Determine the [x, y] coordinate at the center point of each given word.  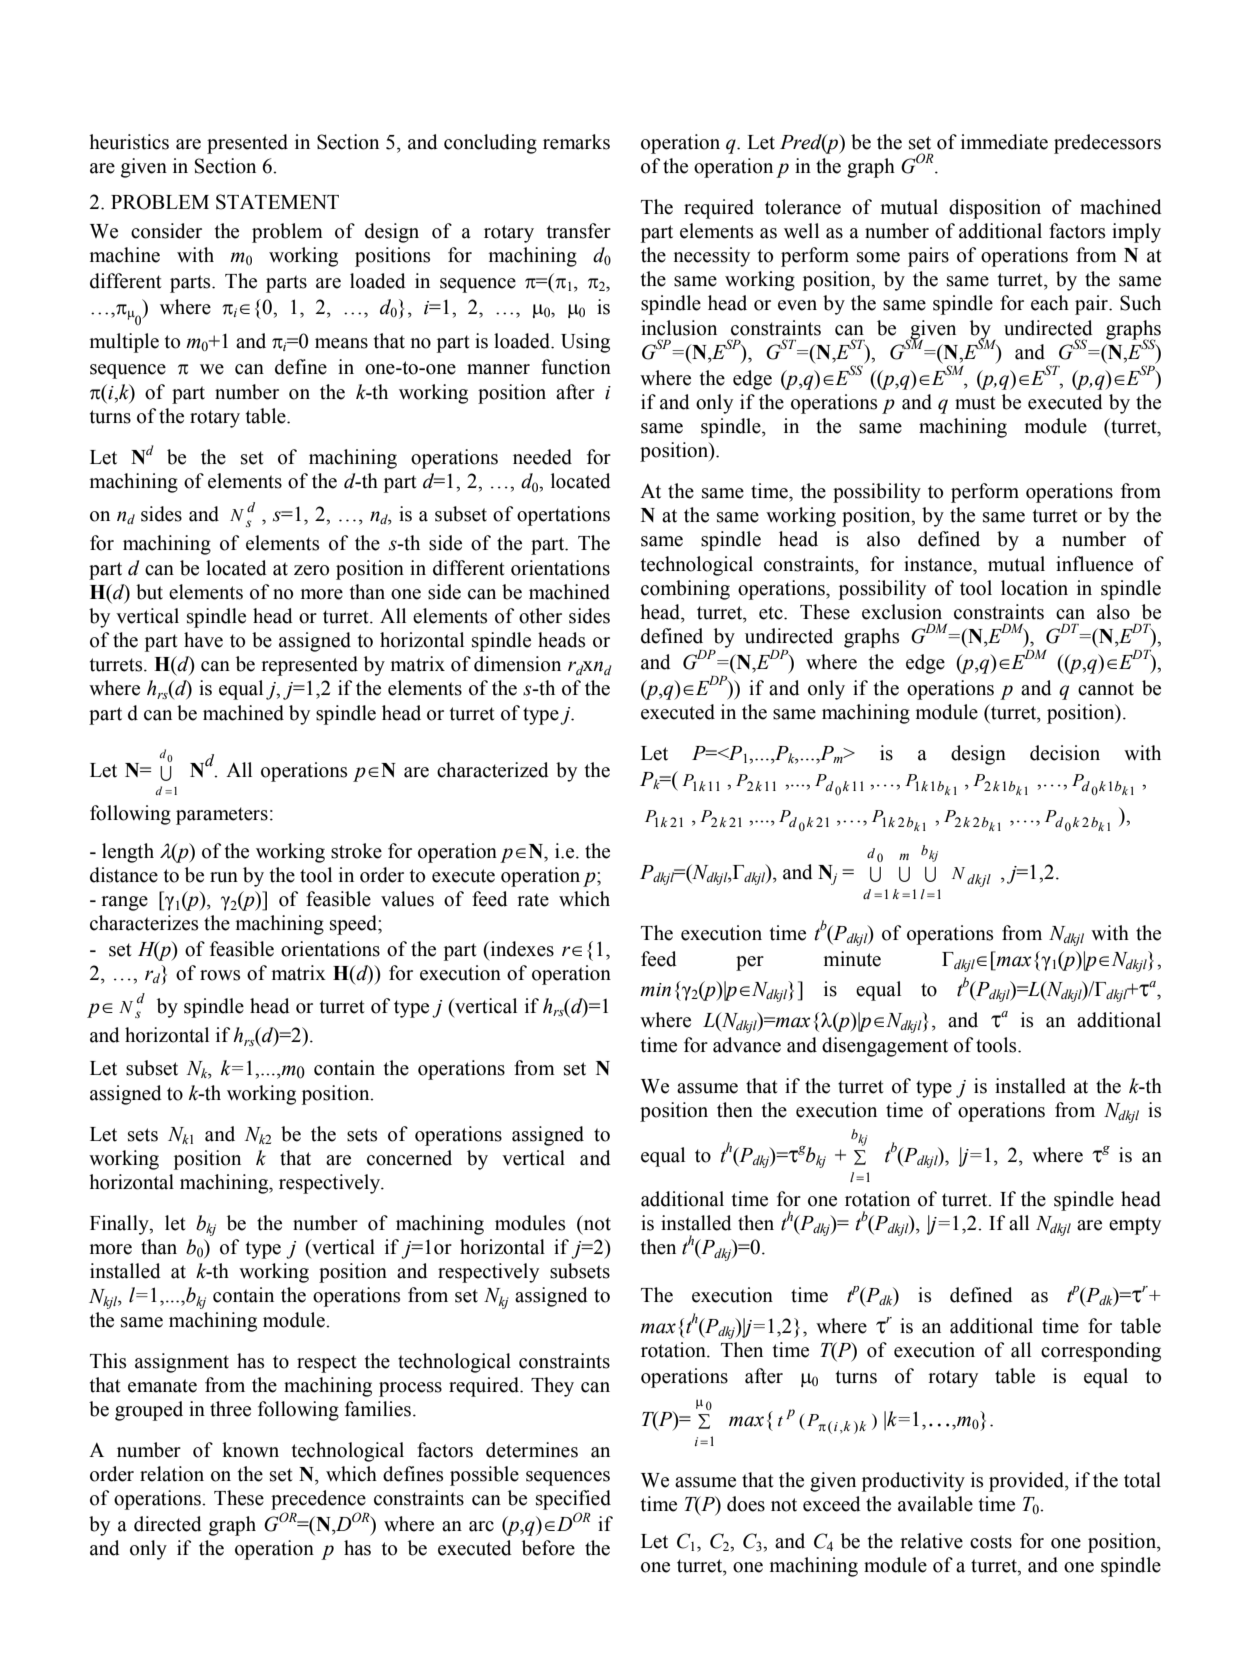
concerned [409, 1158]
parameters [222, 816]
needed [542, 457]
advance [747, 1045]
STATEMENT [277, 202]
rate [533, 900]
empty [1135, 1226]
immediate [1004, 142]
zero [311, 570]
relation [172, 1474]
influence [1094, 564]
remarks [576, 142]
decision [1065, 753]
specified [573, 1500]
